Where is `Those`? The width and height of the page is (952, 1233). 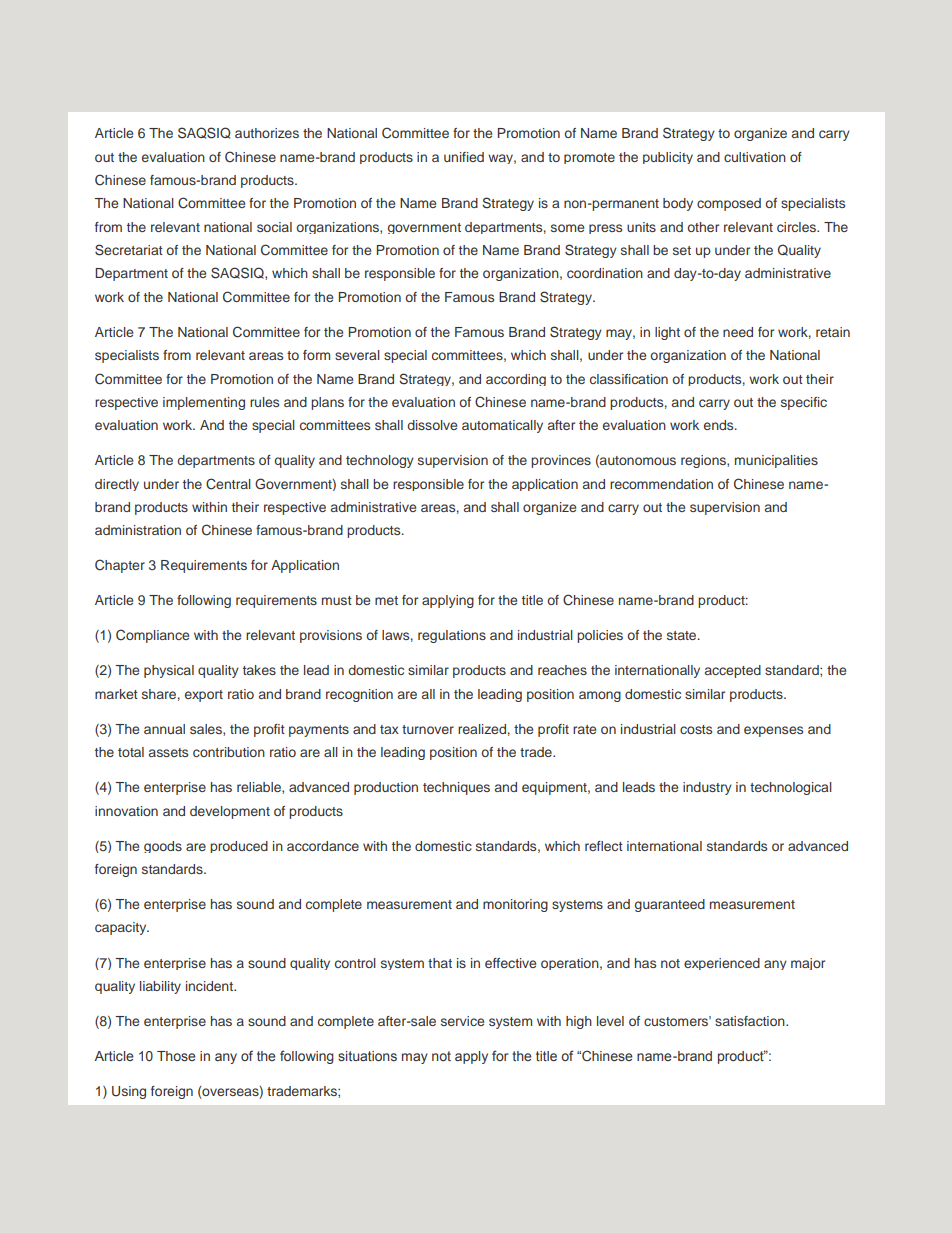
Those is located at coordinates (176, 1056).
